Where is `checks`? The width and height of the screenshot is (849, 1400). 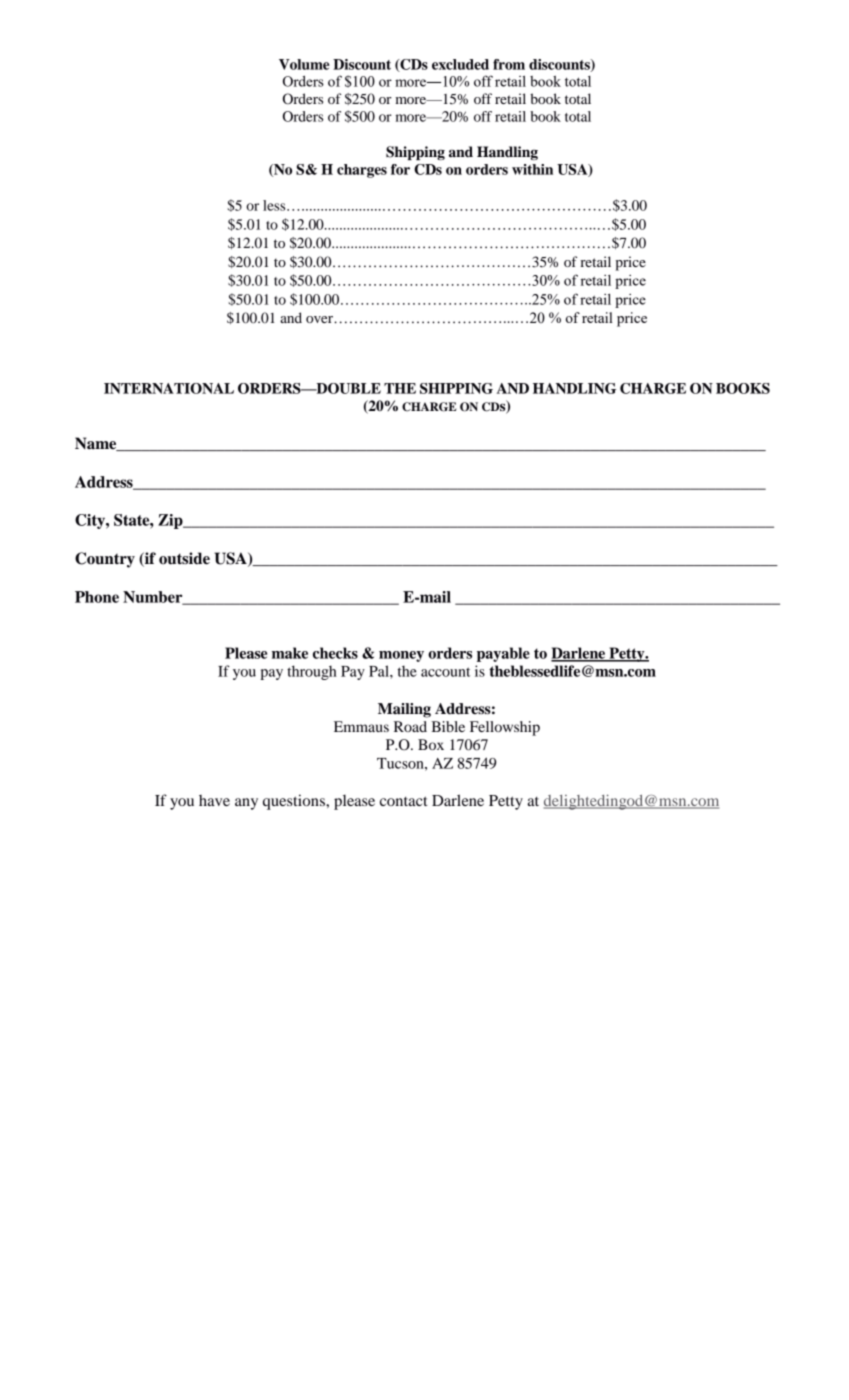
checks is located at coordinates (335, 653).
